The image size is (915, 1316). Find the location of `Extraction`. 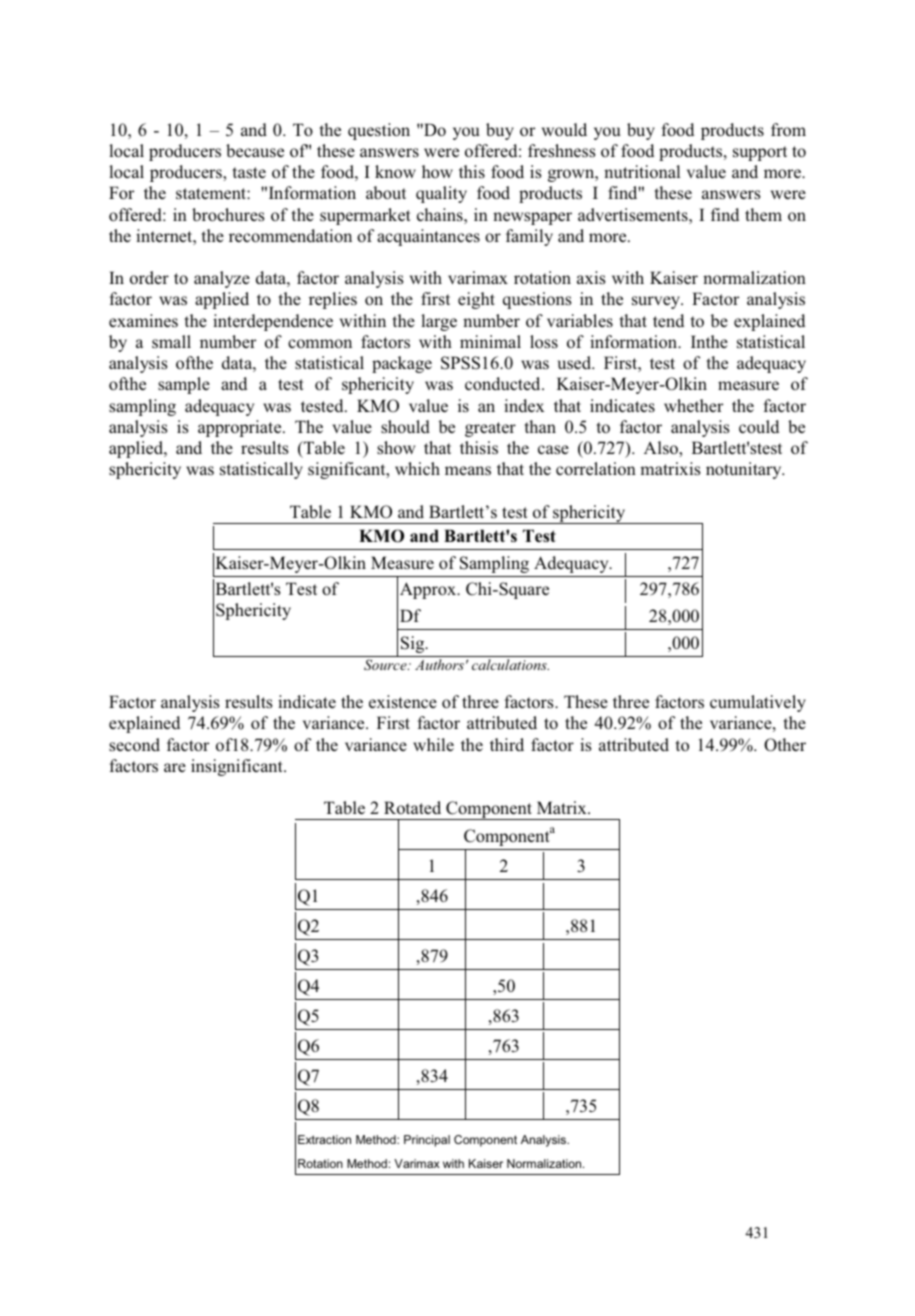

Extraction is located at coordinates (324, 1139).
